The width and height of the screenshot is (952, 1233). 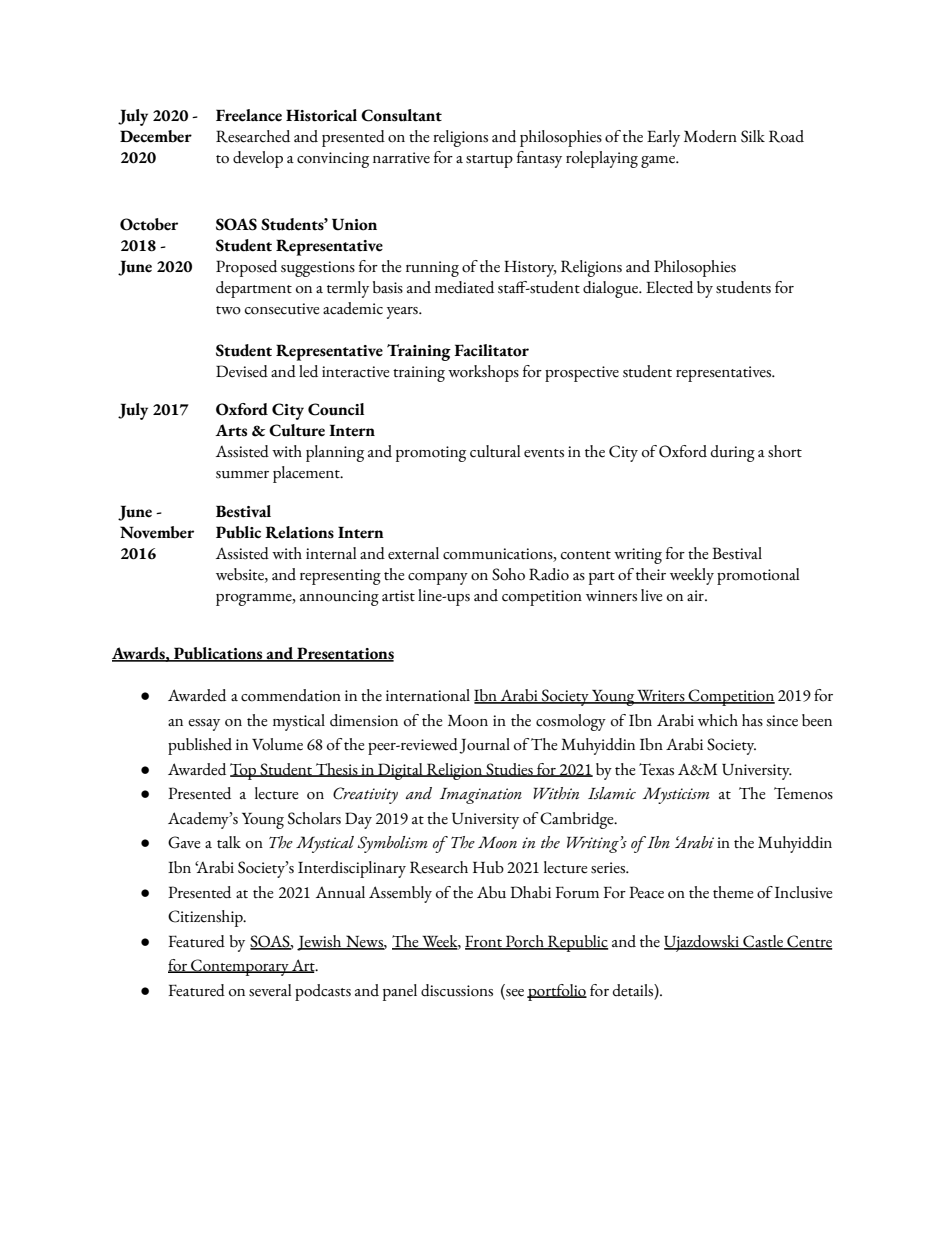 What do you see at coordinates (204, 725) in the screenshot?
I see `essay` at bounding box center [204, 725].
